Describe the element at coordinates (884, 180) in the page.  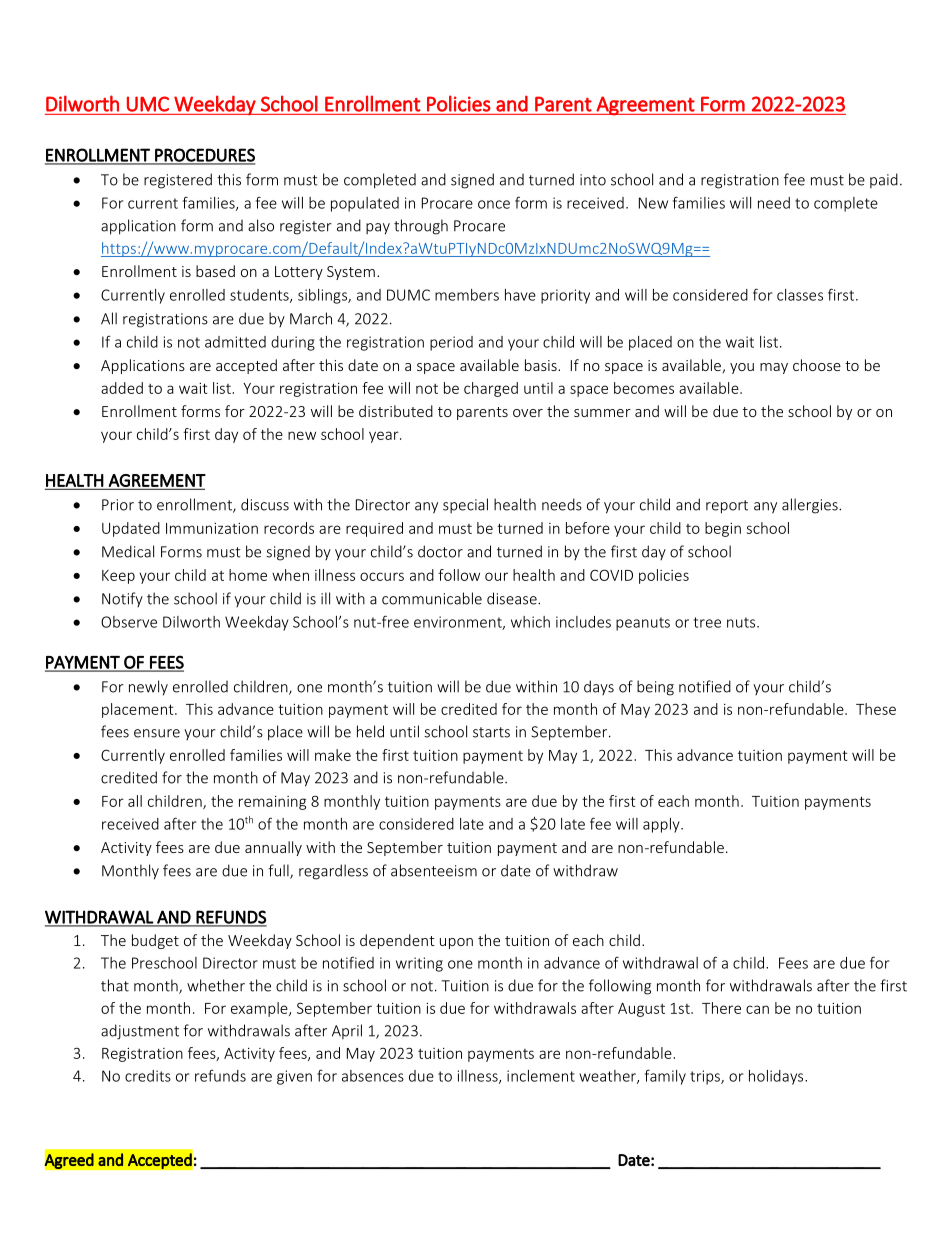
I see `paid` at that location.
